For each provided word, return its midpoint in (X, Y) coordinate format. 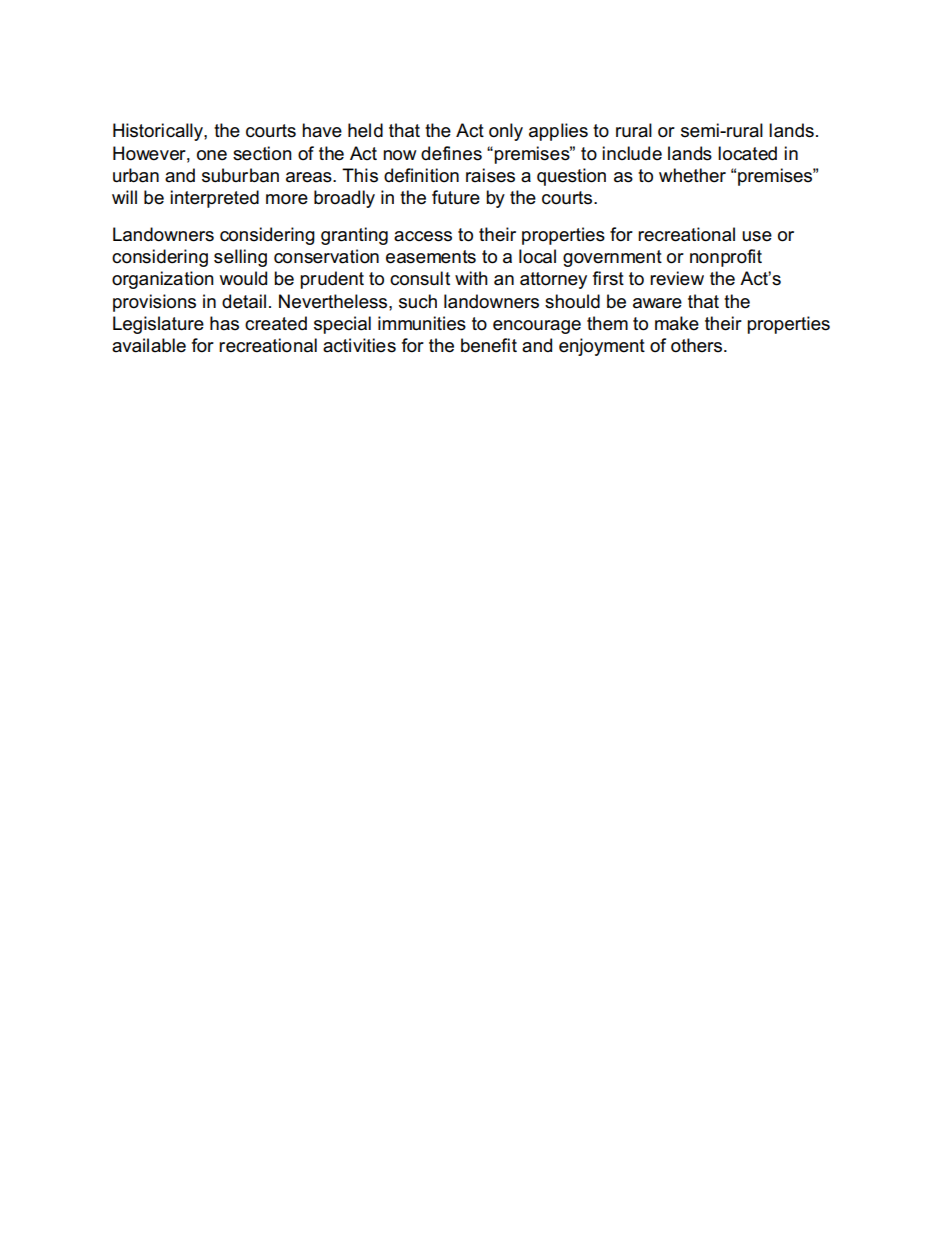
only (506, 132)
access (423, 236)
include (632, 153)
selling (240, 258)
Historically (159, 132)
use (757, 236)
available (149, 345)
